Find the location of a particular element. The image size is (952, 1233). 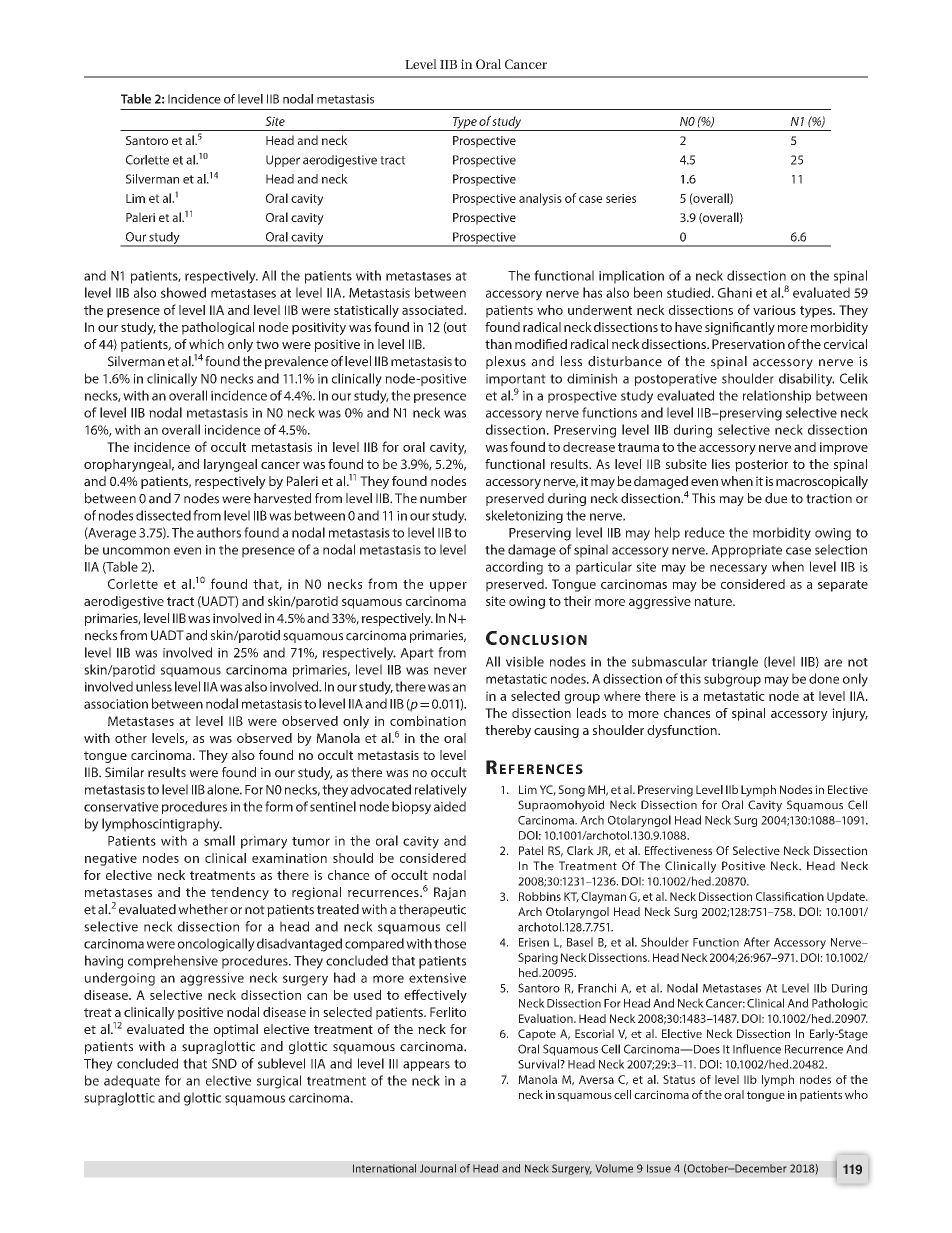

authors is located at coordinates (219, 532).
